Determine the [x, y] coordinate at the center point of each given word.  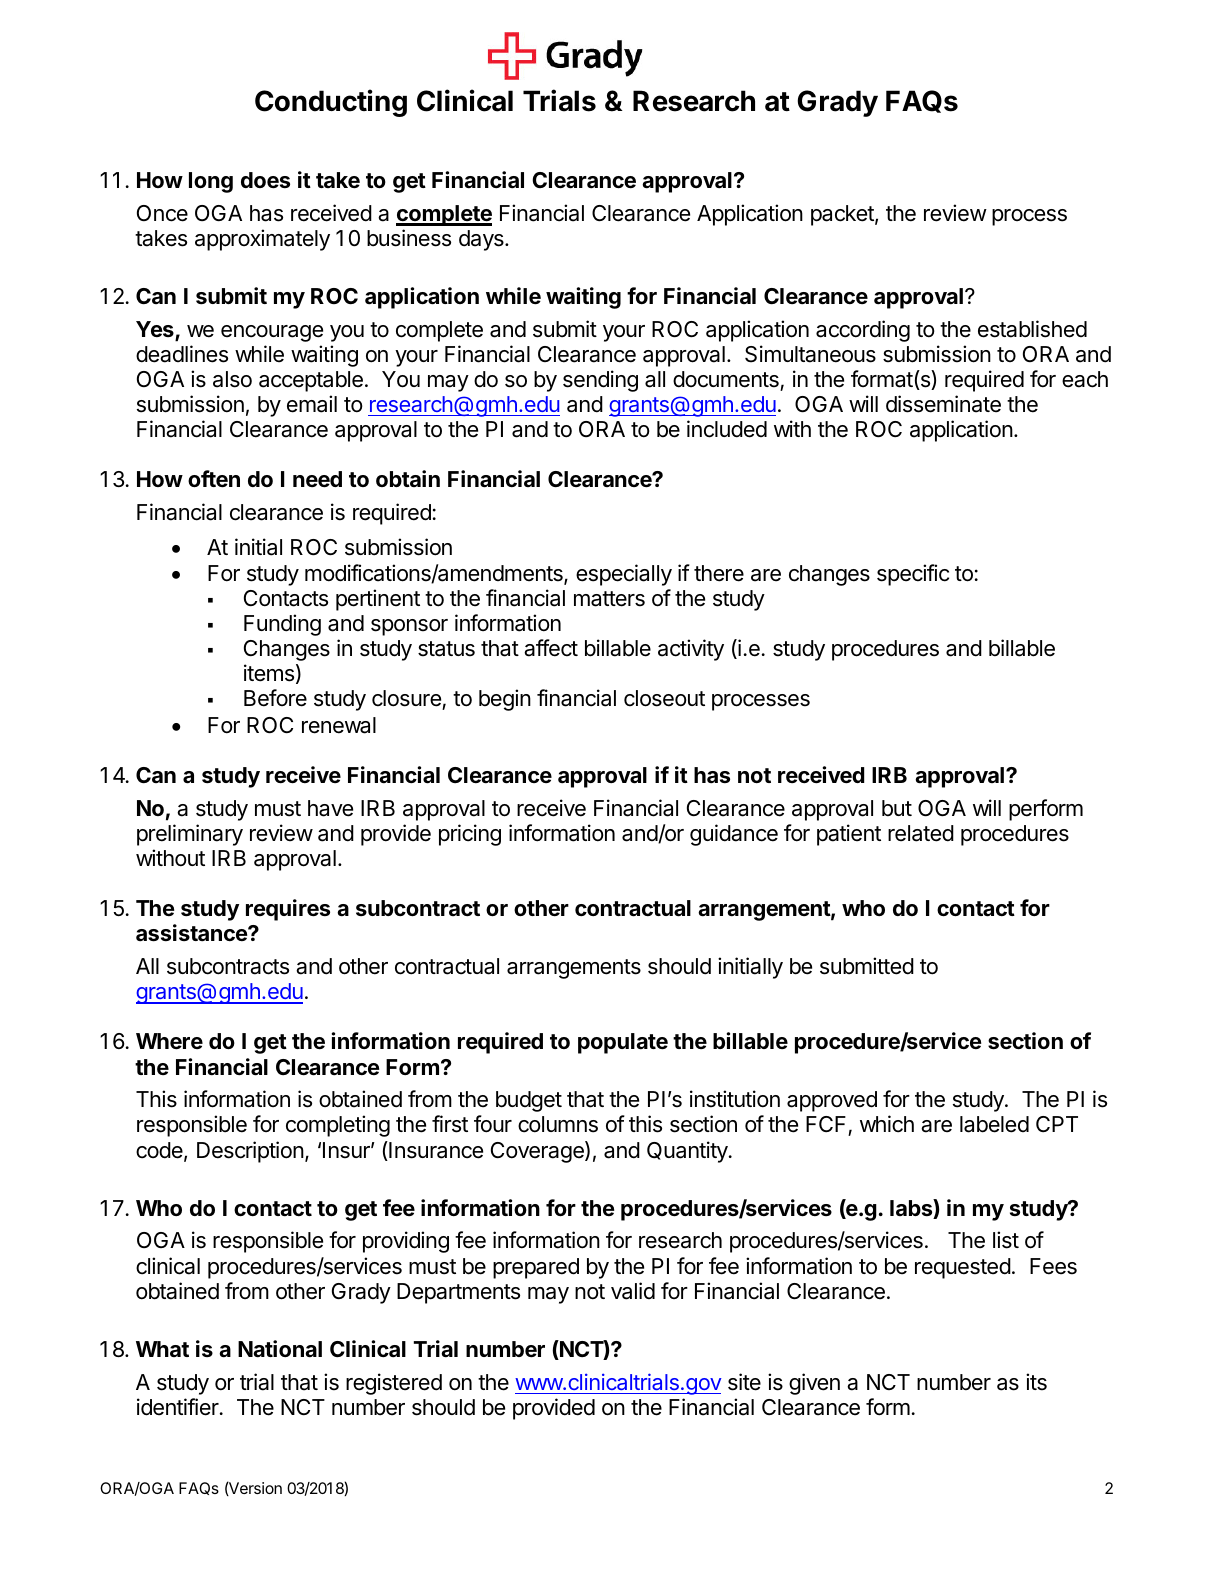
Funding [282, 625]
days [482, 240]
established [1032, 329]
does [265, 180]
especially [624, 575]
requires [288, 910]
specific [913, 575]
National [280, 1349]
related [921, 833]
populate [623, 1043]
